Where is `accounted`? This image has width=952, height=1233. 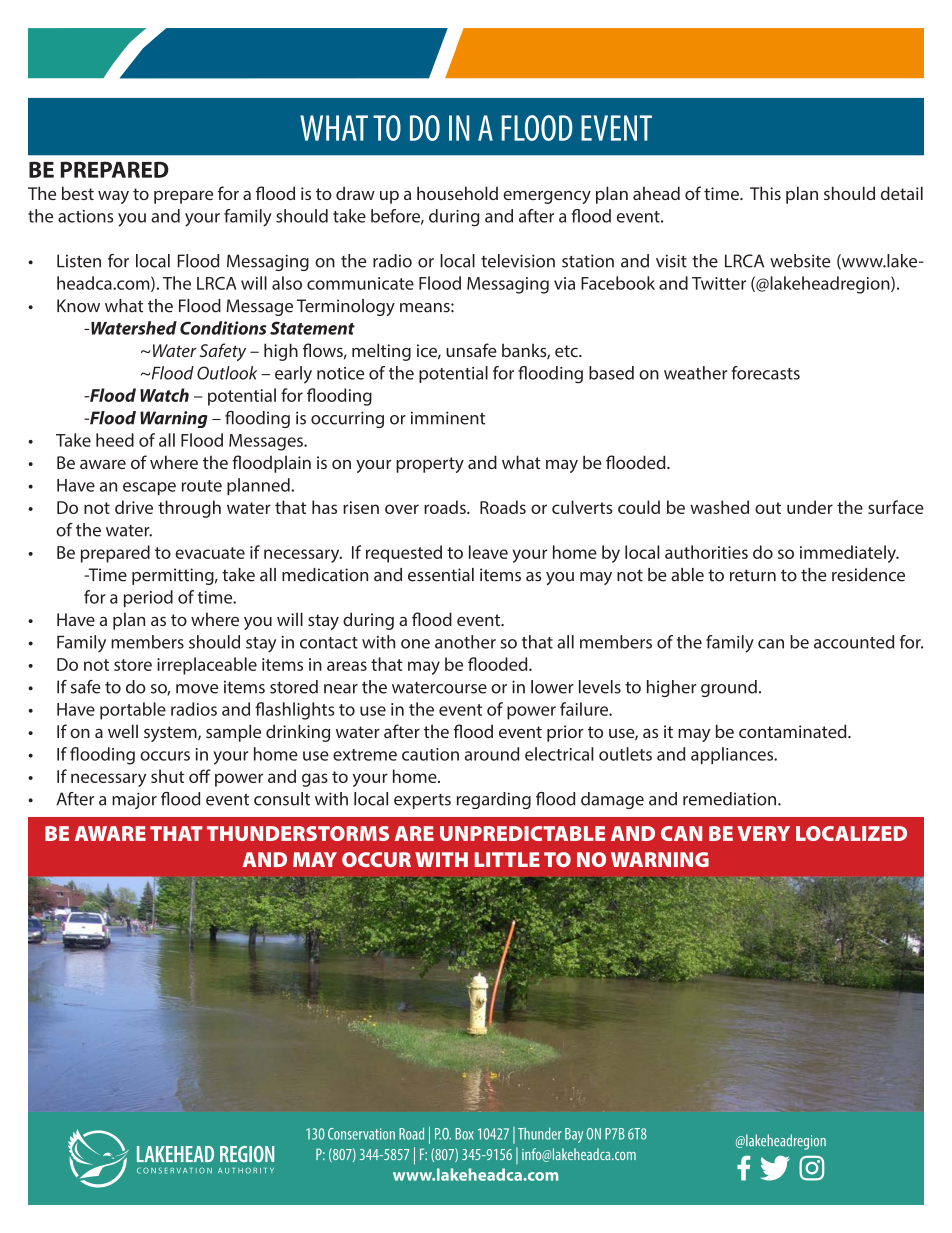
accounted is located at coordinates (854, 642).
